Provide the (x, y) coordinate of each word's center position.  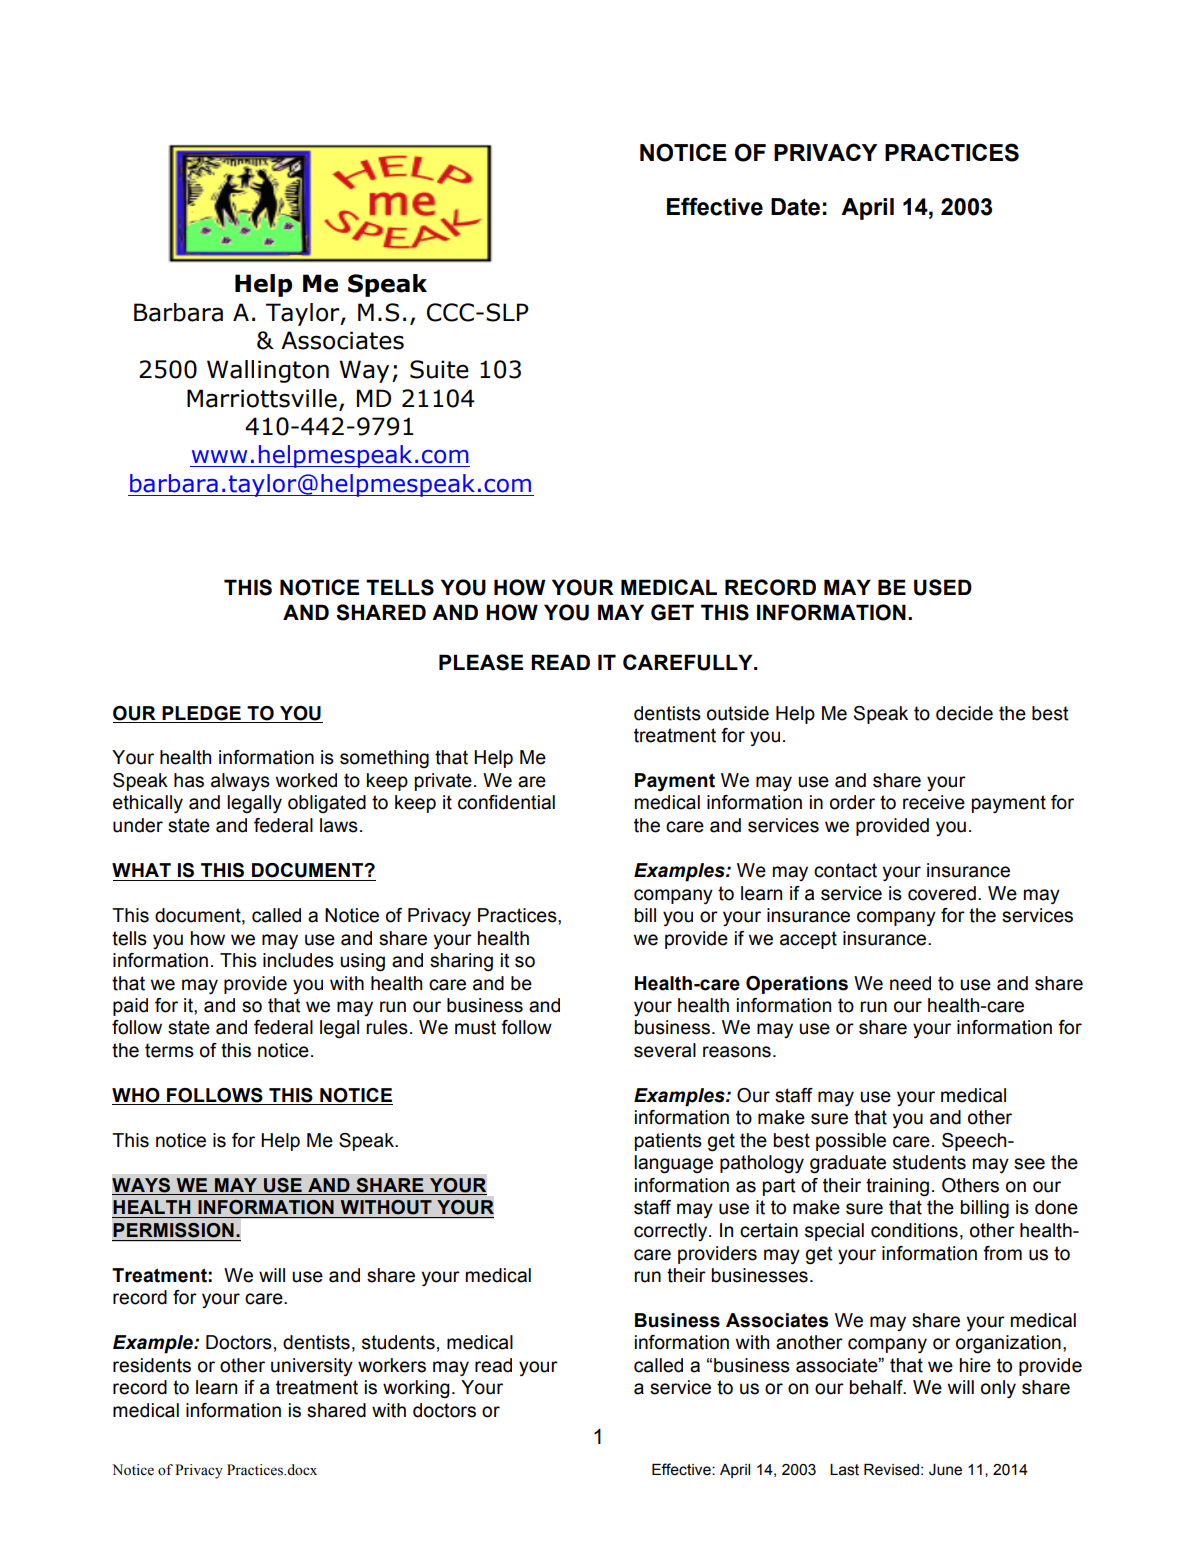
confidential (506, 802)
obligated (327, 804)
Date (795, 207)
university (312, 1367)
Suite (439, 369)
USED (943, 587)
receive (934, 802)
